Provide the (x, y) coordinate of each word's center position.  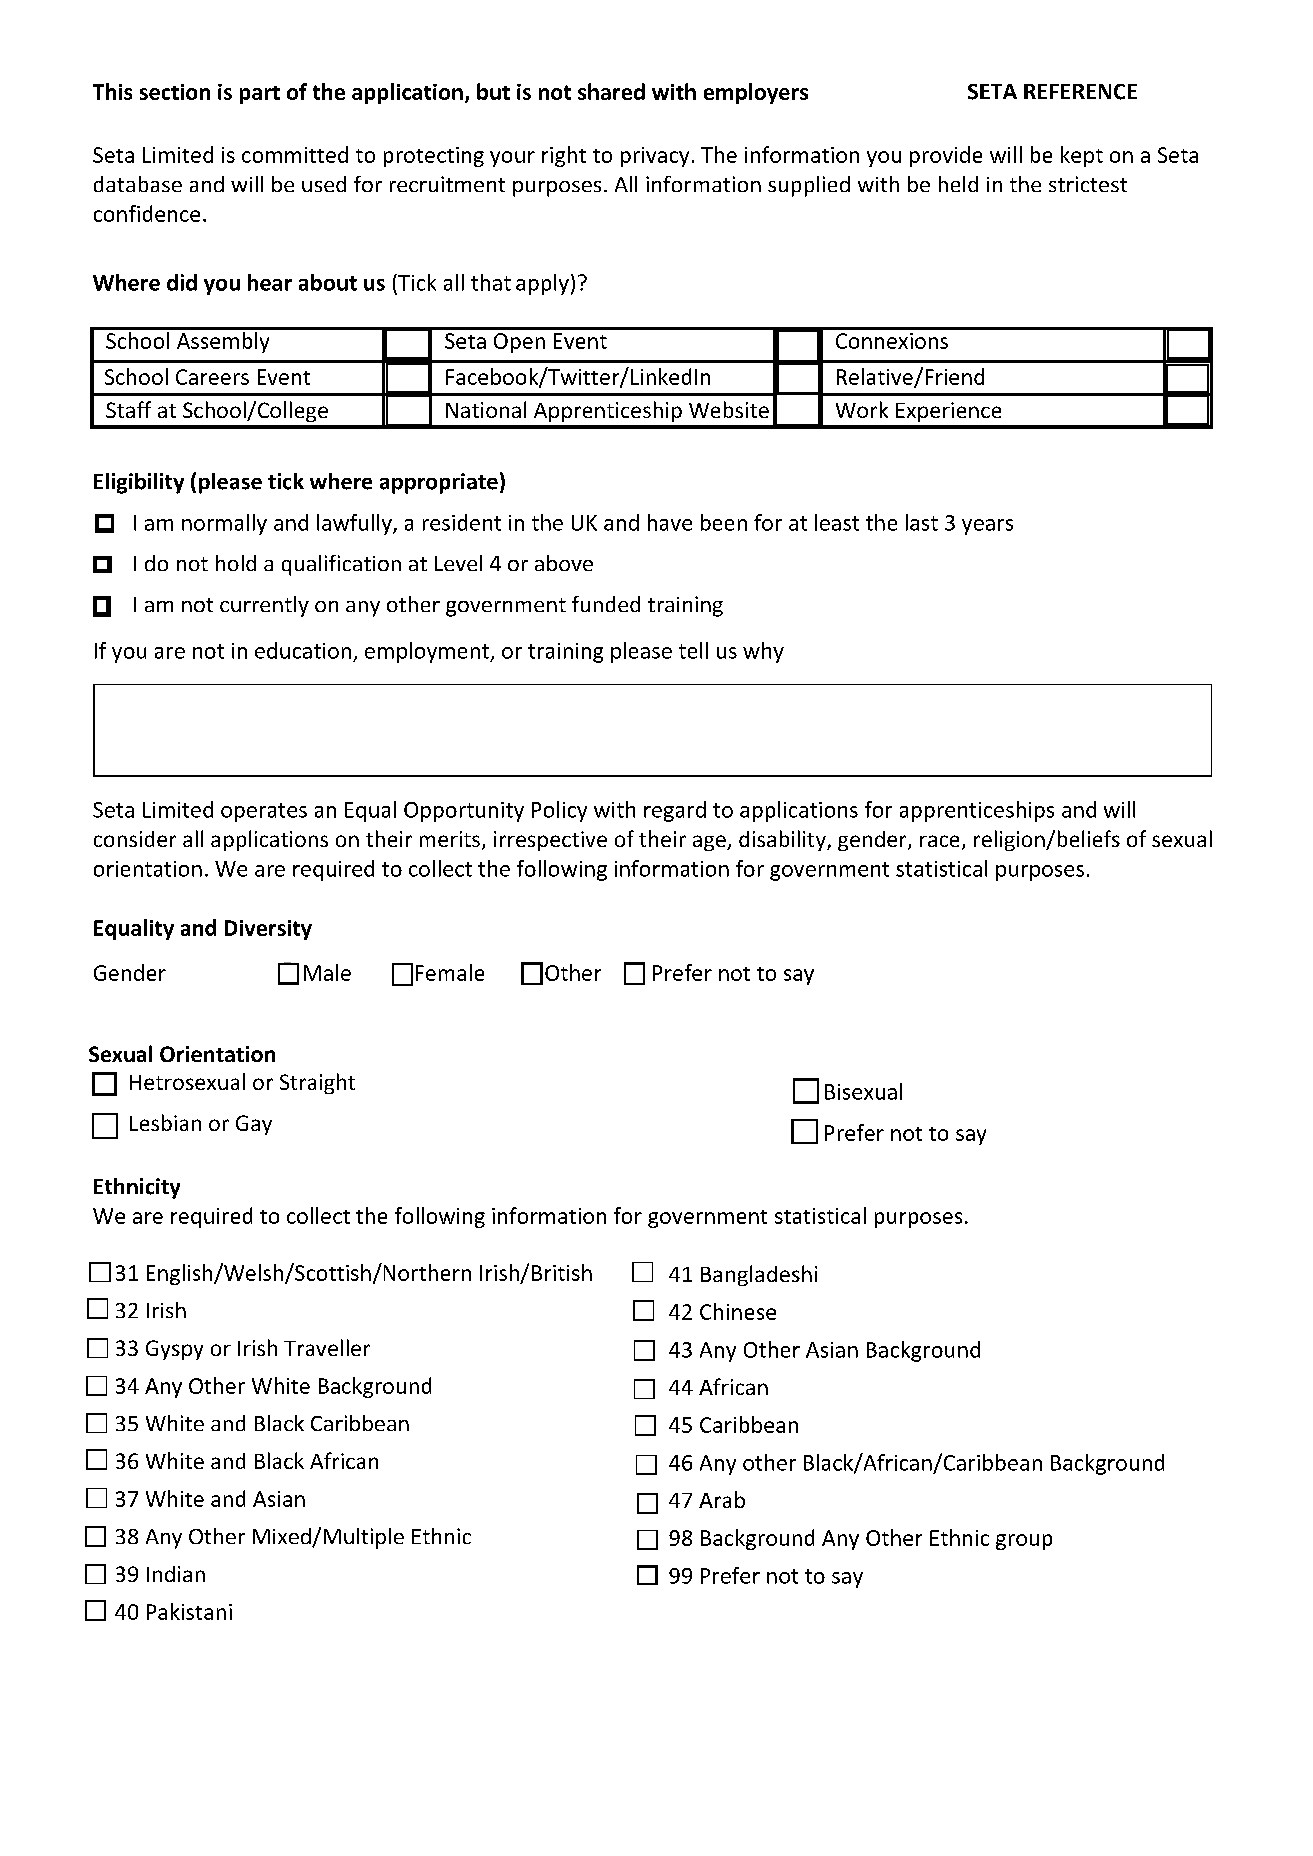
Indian (176, 1574)
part (260, 95)
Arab (722, 1499)
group (1024, 1542)
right (564, 156)
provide (946, 156)
